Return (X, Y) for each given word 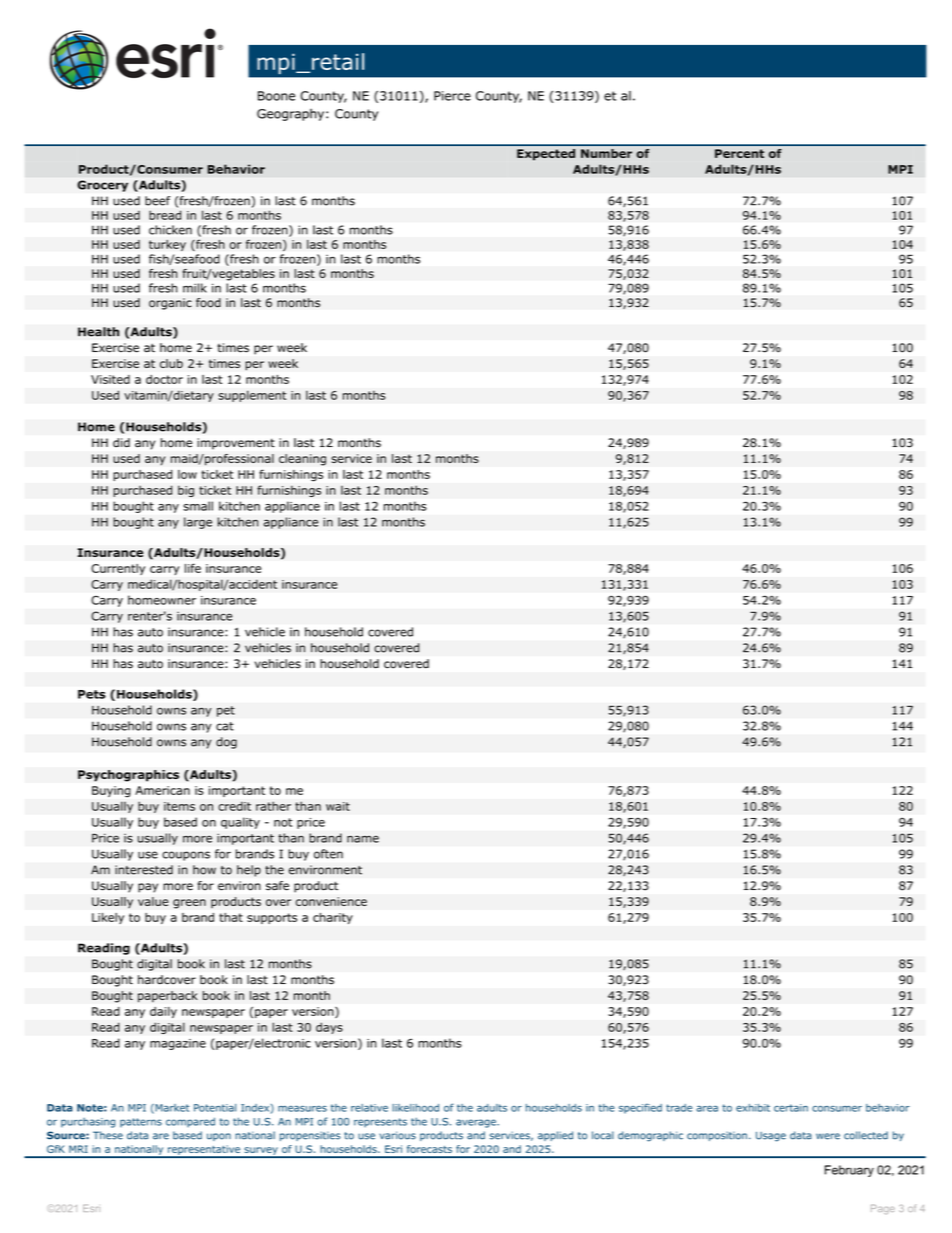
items (179, 806)
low (187, 474)
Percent (739, 153)
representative (204, 1151)
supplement (252, 396)
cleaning (302, 460)
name (363, 839)
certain (791, 1108)
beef (157, 201)
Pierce (452, 96)
